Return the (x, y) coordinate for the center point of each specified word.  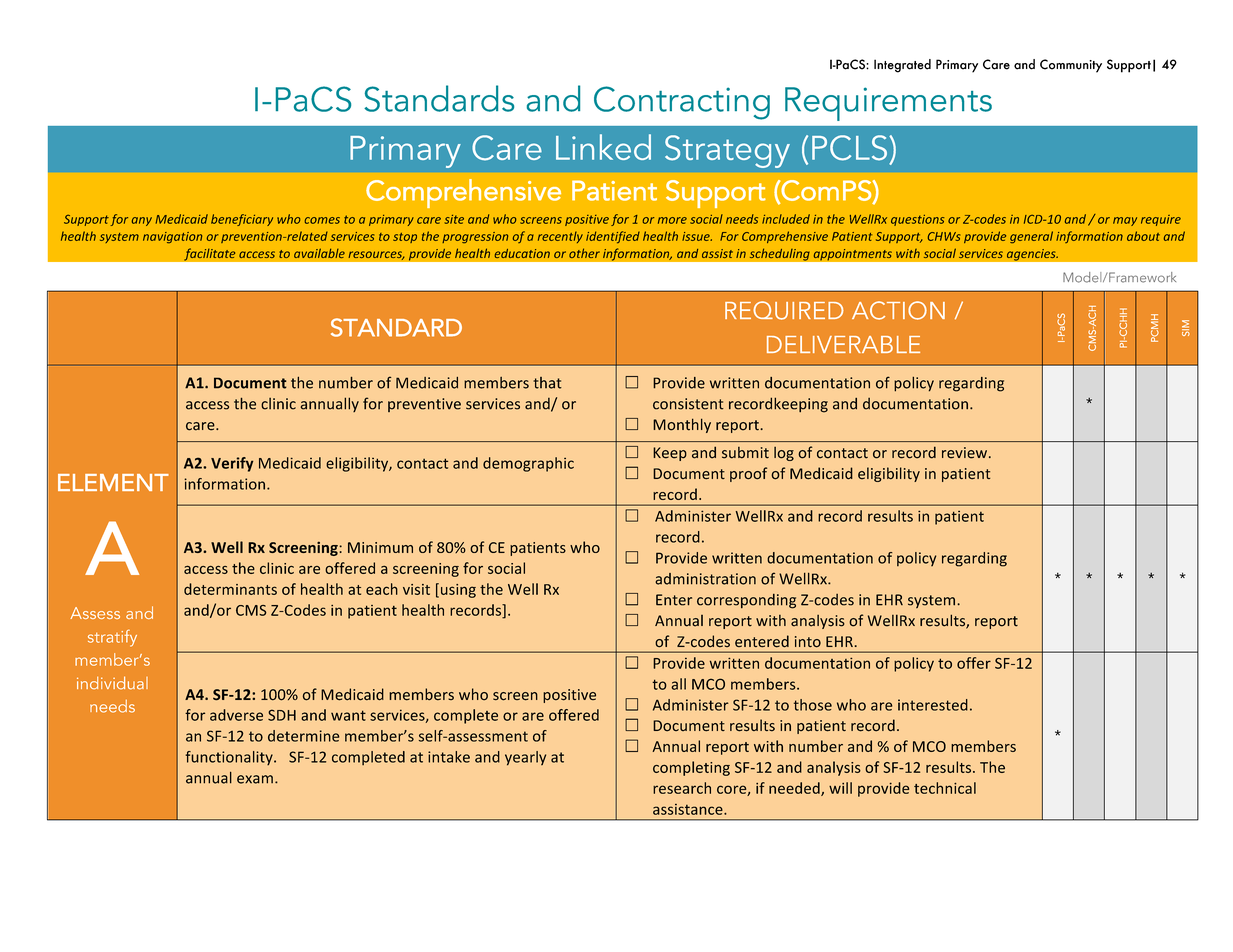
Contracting (682, 103)
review (964, 453)
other (584, 253)
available (319, 253)
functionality (230, 758)
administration (705, 579)
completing (691, 768)
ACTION (898, 310)
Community (1071, 66)
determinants (230, 589)
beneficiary (242, 220)
